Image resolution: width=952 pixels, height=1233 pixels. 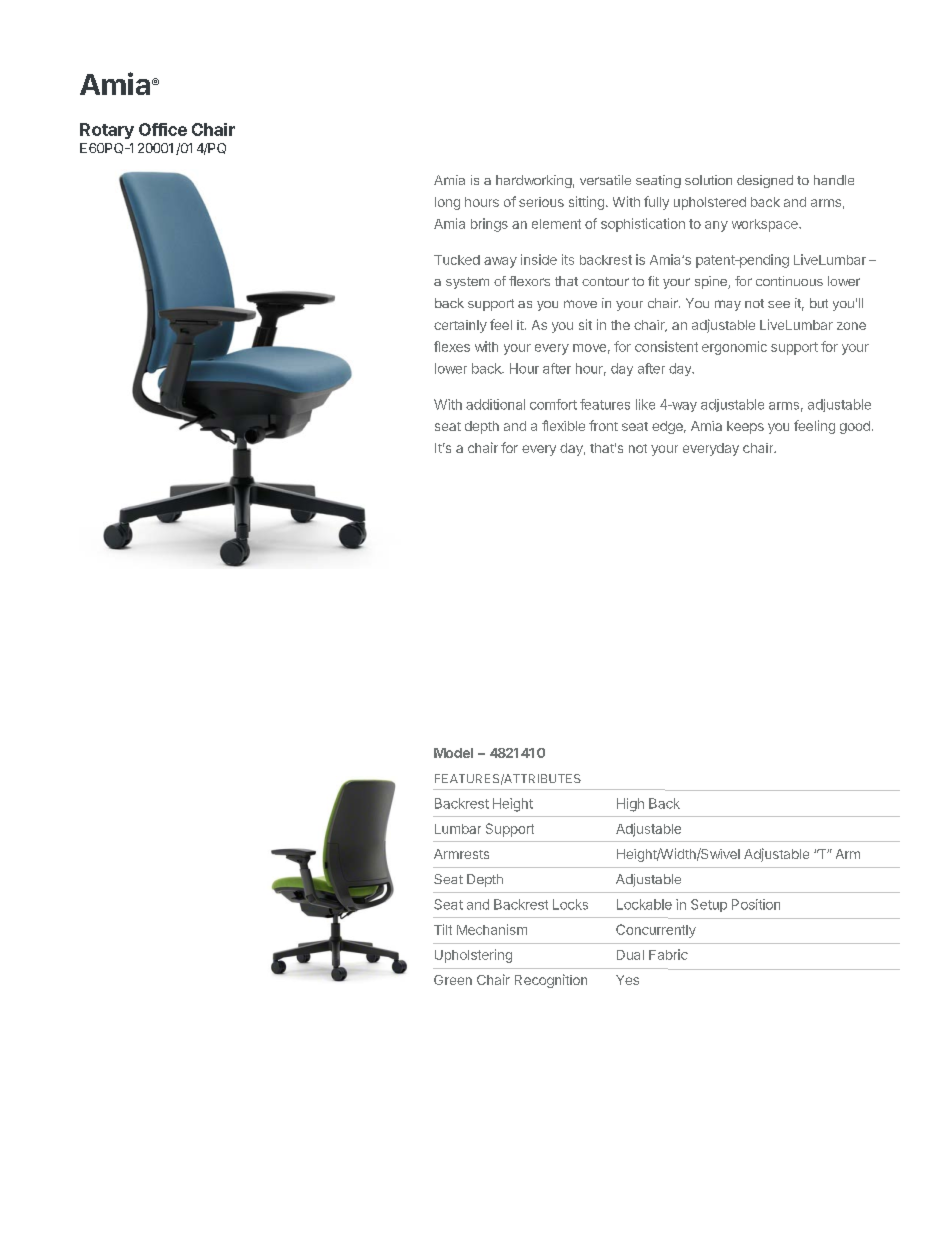 I want to click on Mechanism, so click(x=492, y=929).
